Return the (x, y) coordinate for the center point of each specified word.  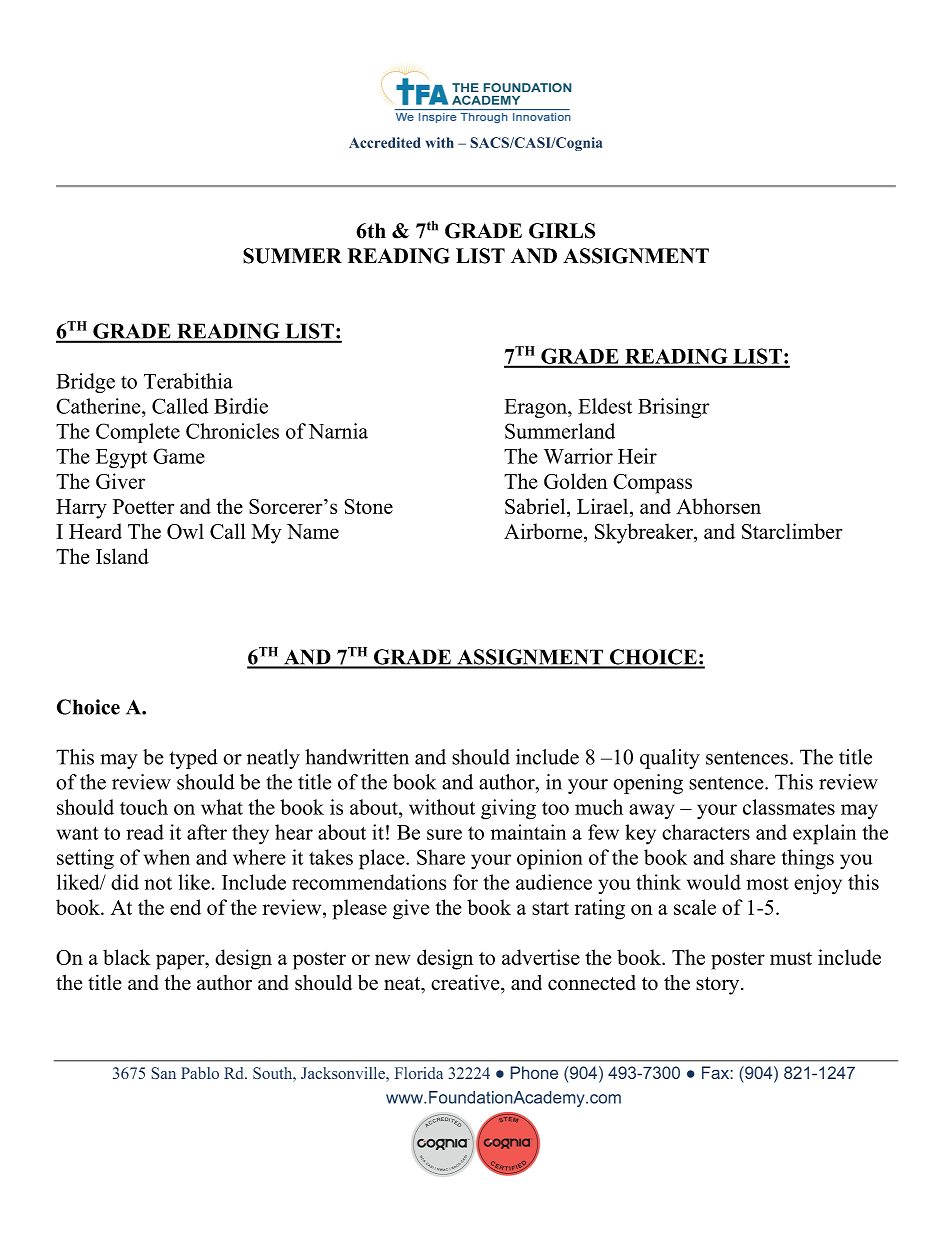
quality (670, 759)
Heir (637, 456)
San (163, 1073)
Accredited (385, 142)
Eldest (605, 406)
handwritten (357, 757)
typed (193, 759)
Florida (418, 1073)
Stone (368, 506)
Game (179, 456)
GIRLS (562, 231)
